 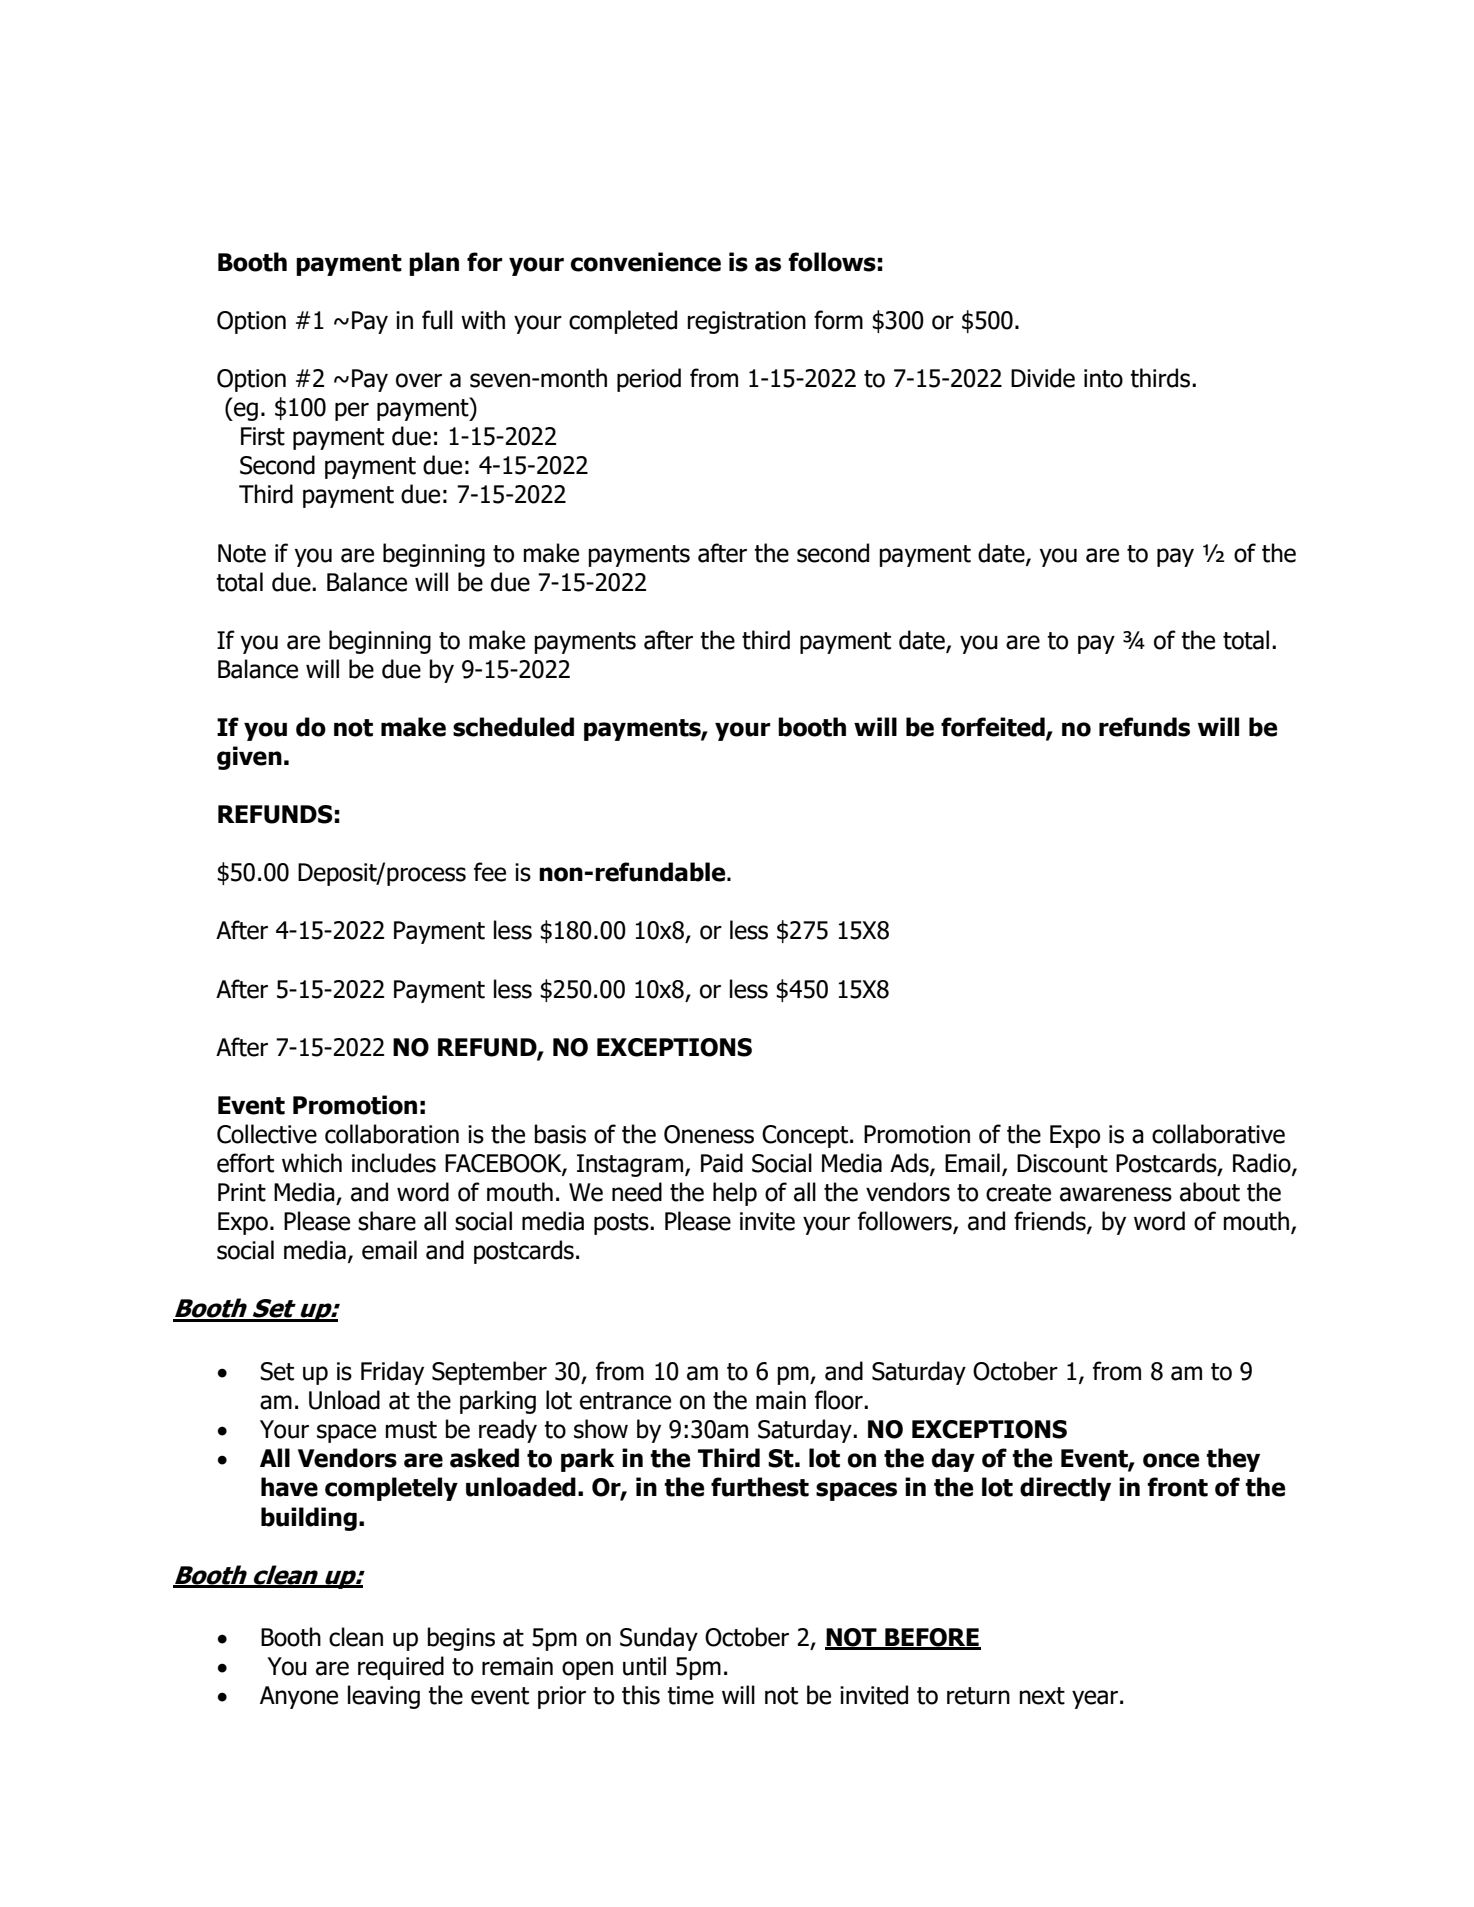 What do you see at coordinates (1051, 1222) in the screenshot?
I see `friends` at bounding box center [1051, 1222].
